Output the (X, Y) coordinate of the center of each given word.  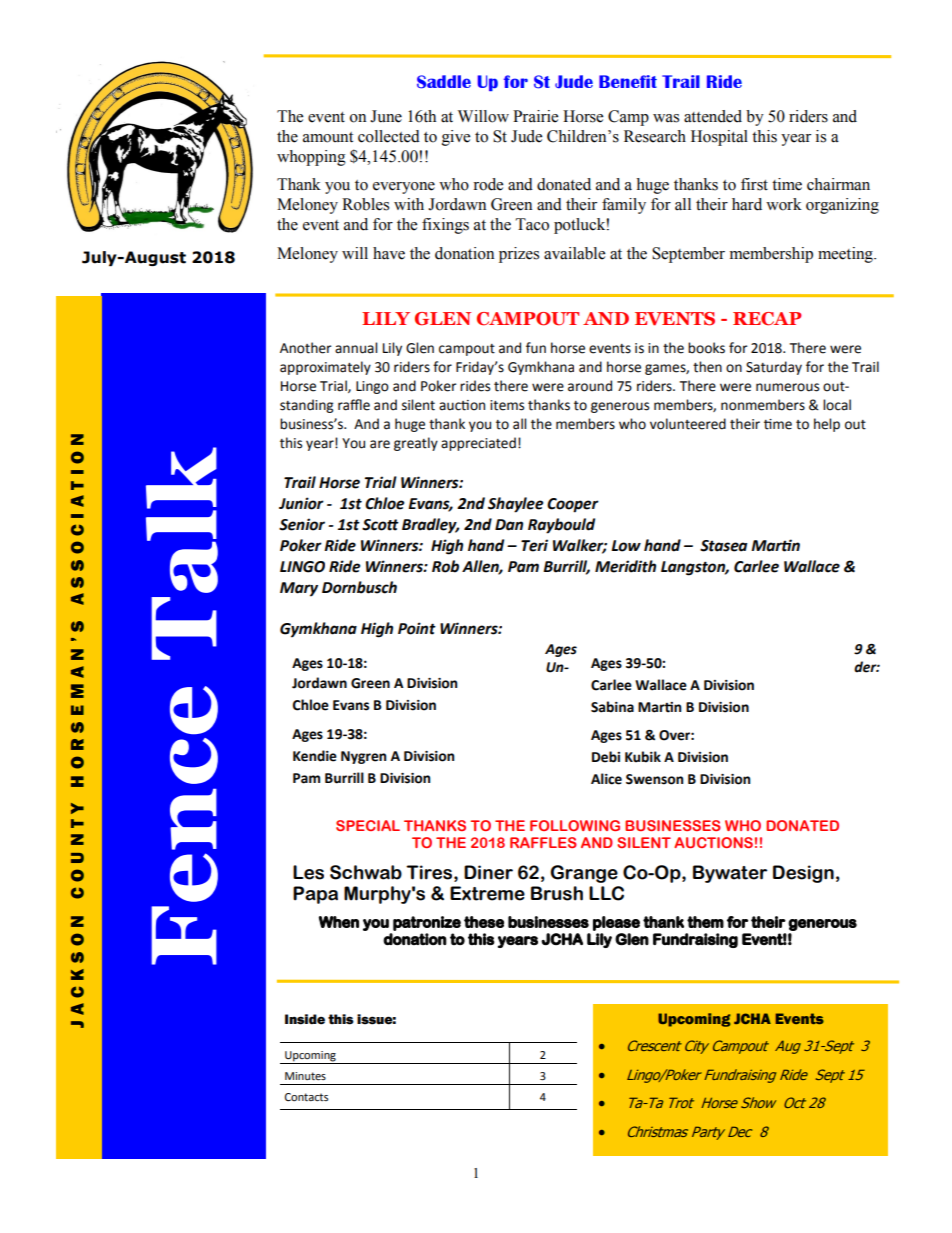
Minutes (305, 1076)
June (386, 116)
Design (803, 874)
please (616, 923)
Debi (606, 757)
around (590, 386)
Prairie (535, 116)
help (827, 425)
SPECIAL (368, 825)
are (380, 444)
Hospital (719, 138)
